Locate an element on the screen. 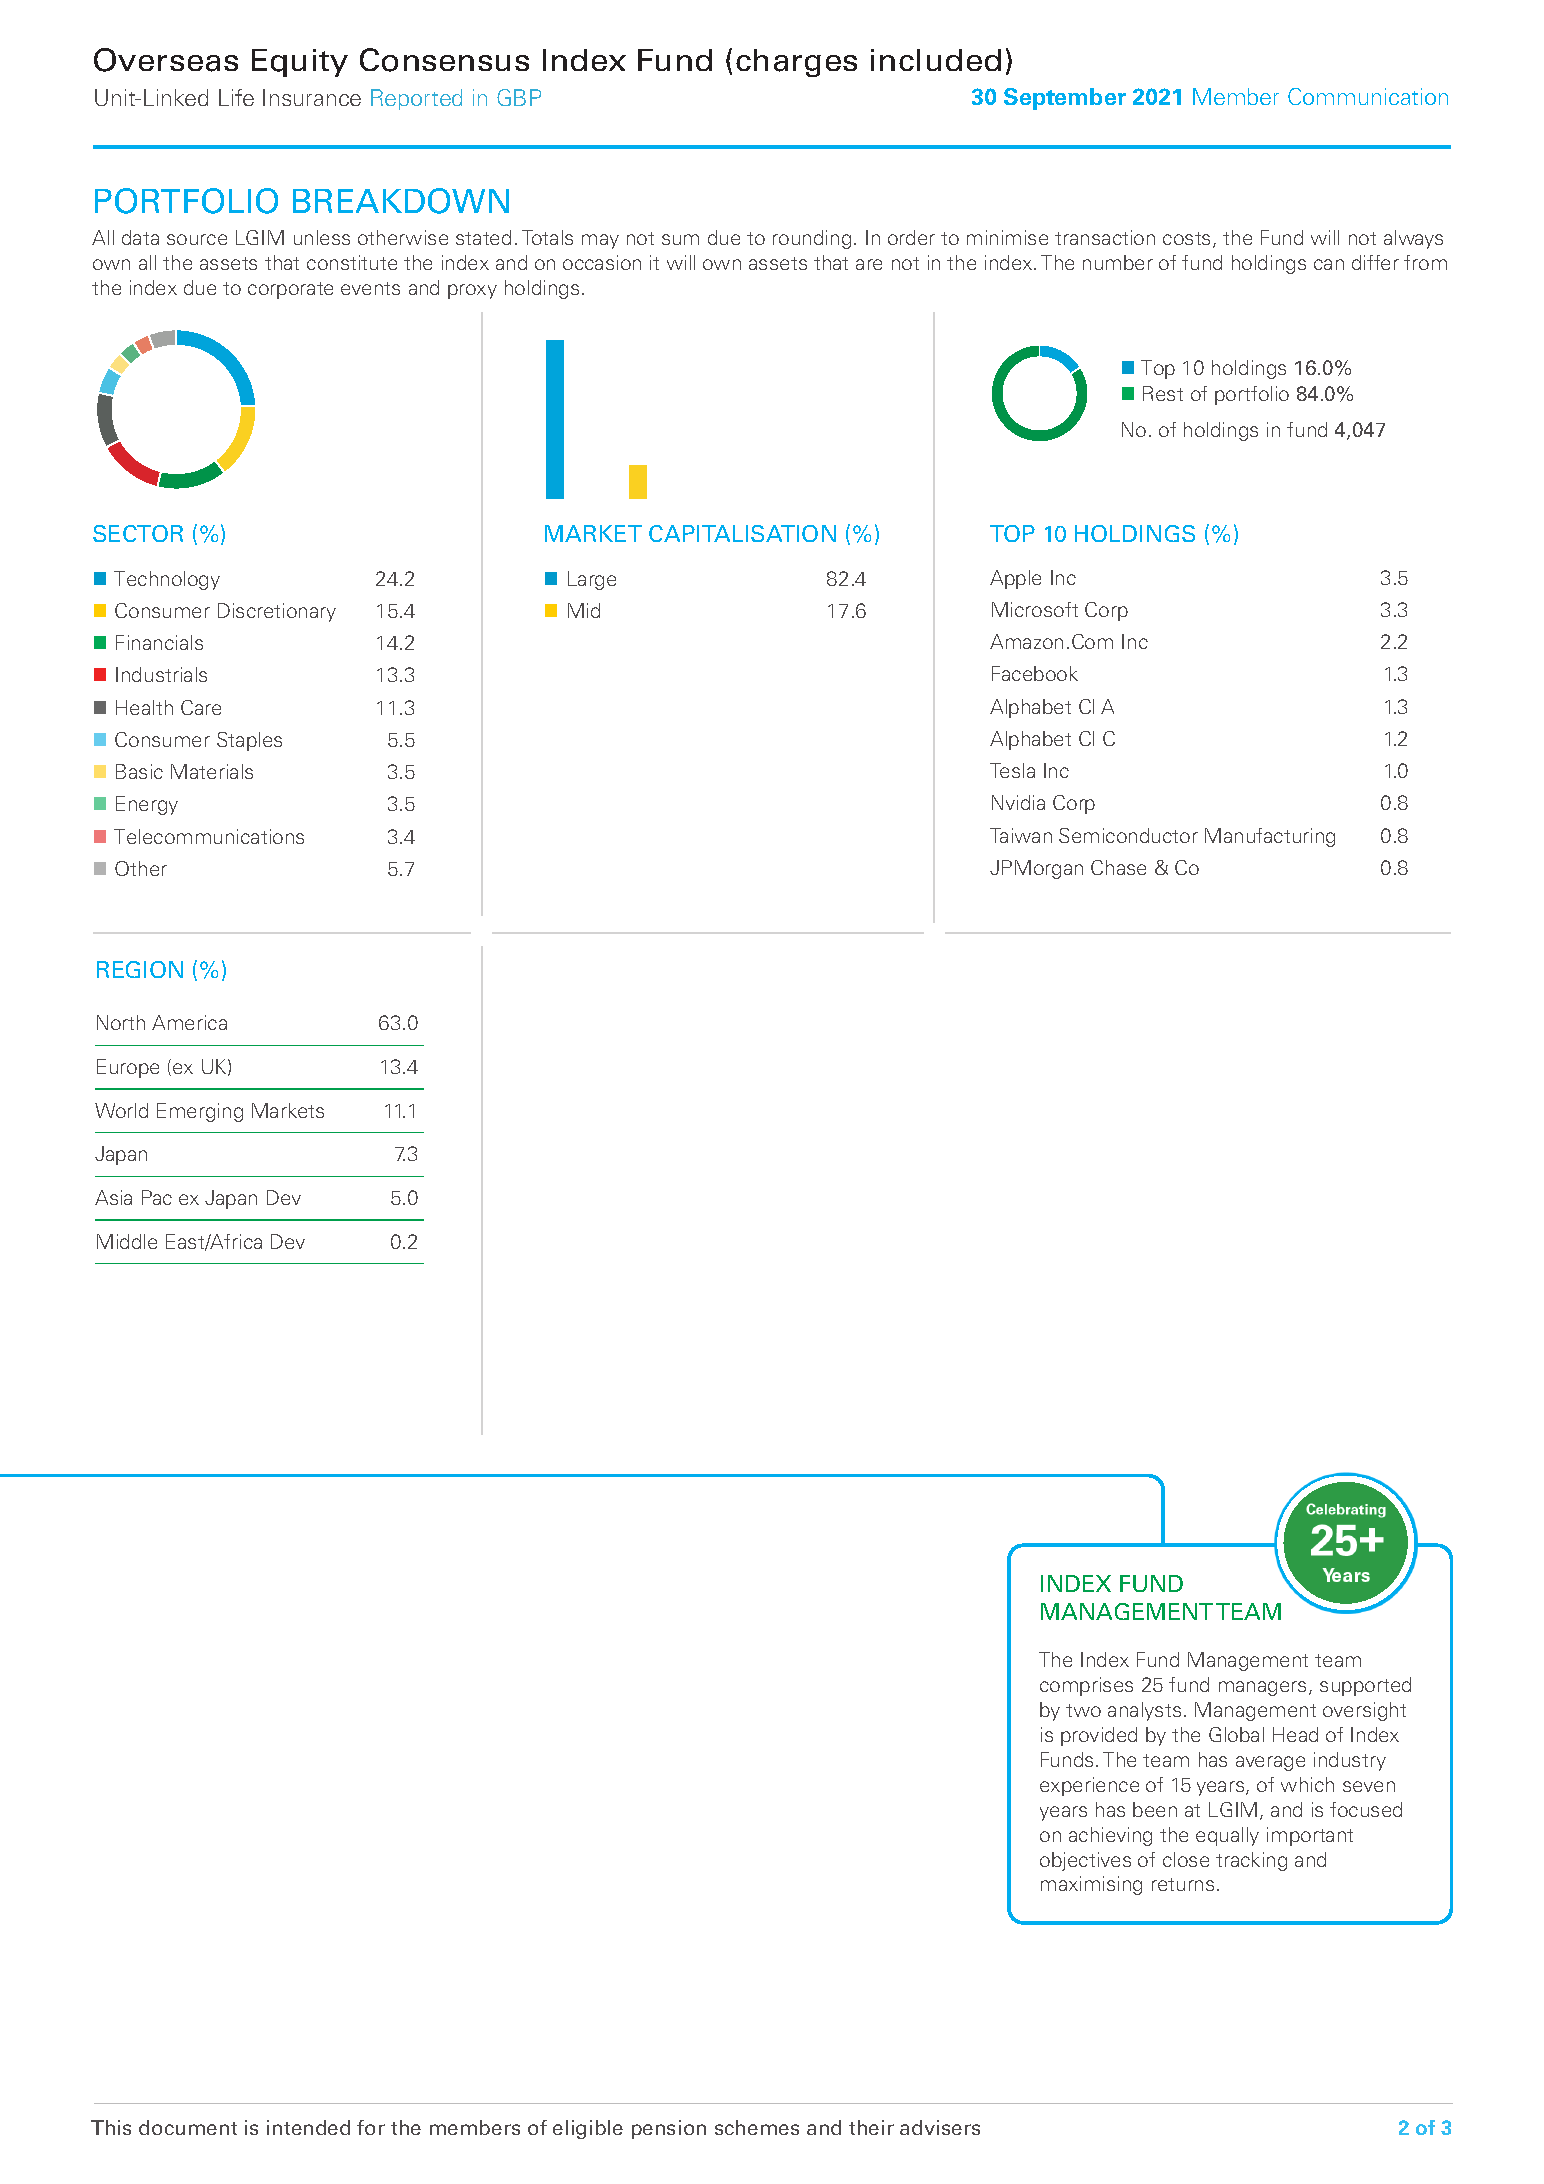 Image resolution: width=1544 pixels, height=2184 pixels. Emerging is located at coordinates (200, 1112).
